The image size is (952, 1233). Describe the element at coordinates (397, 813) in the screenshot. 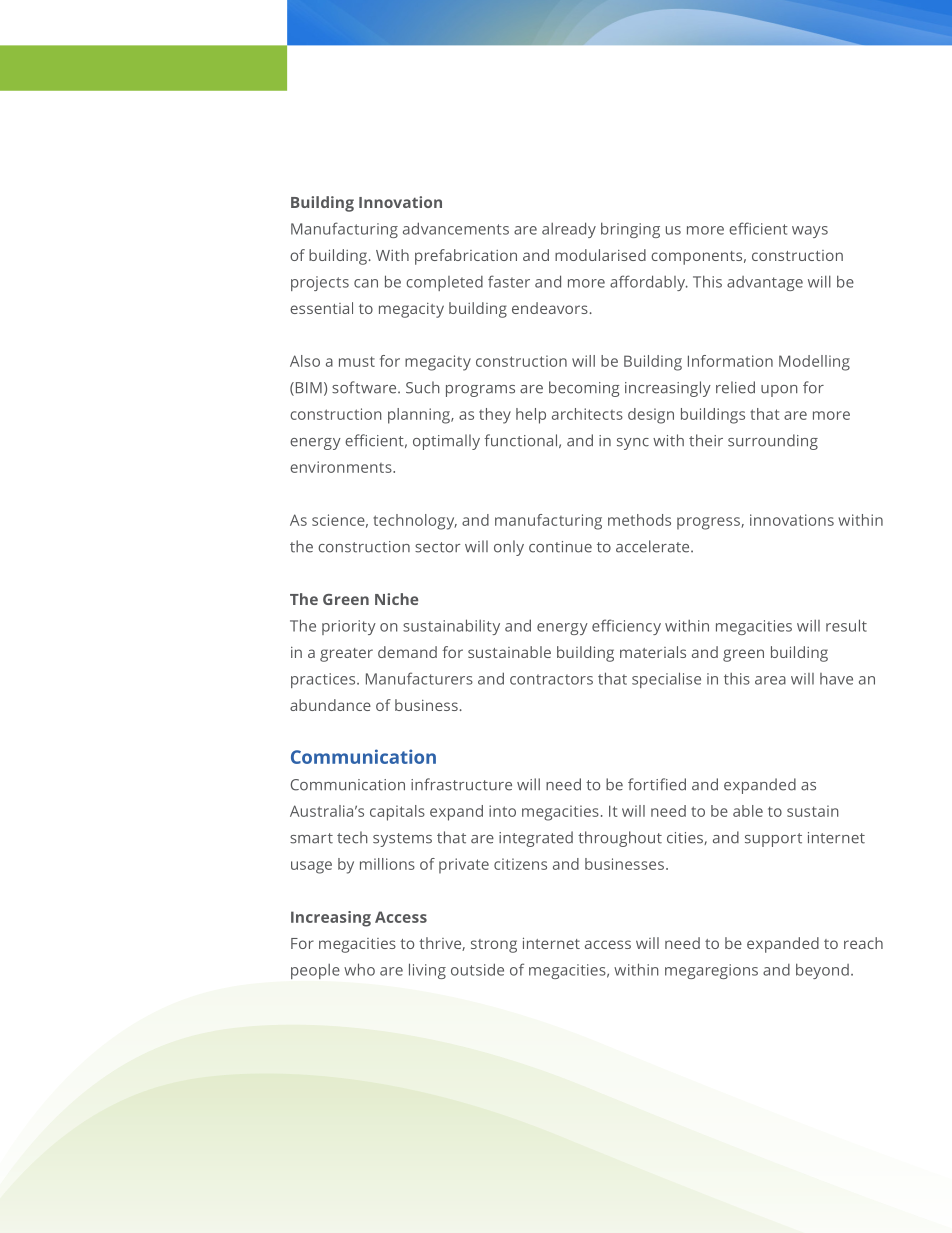

I see `capitals` at that location.
